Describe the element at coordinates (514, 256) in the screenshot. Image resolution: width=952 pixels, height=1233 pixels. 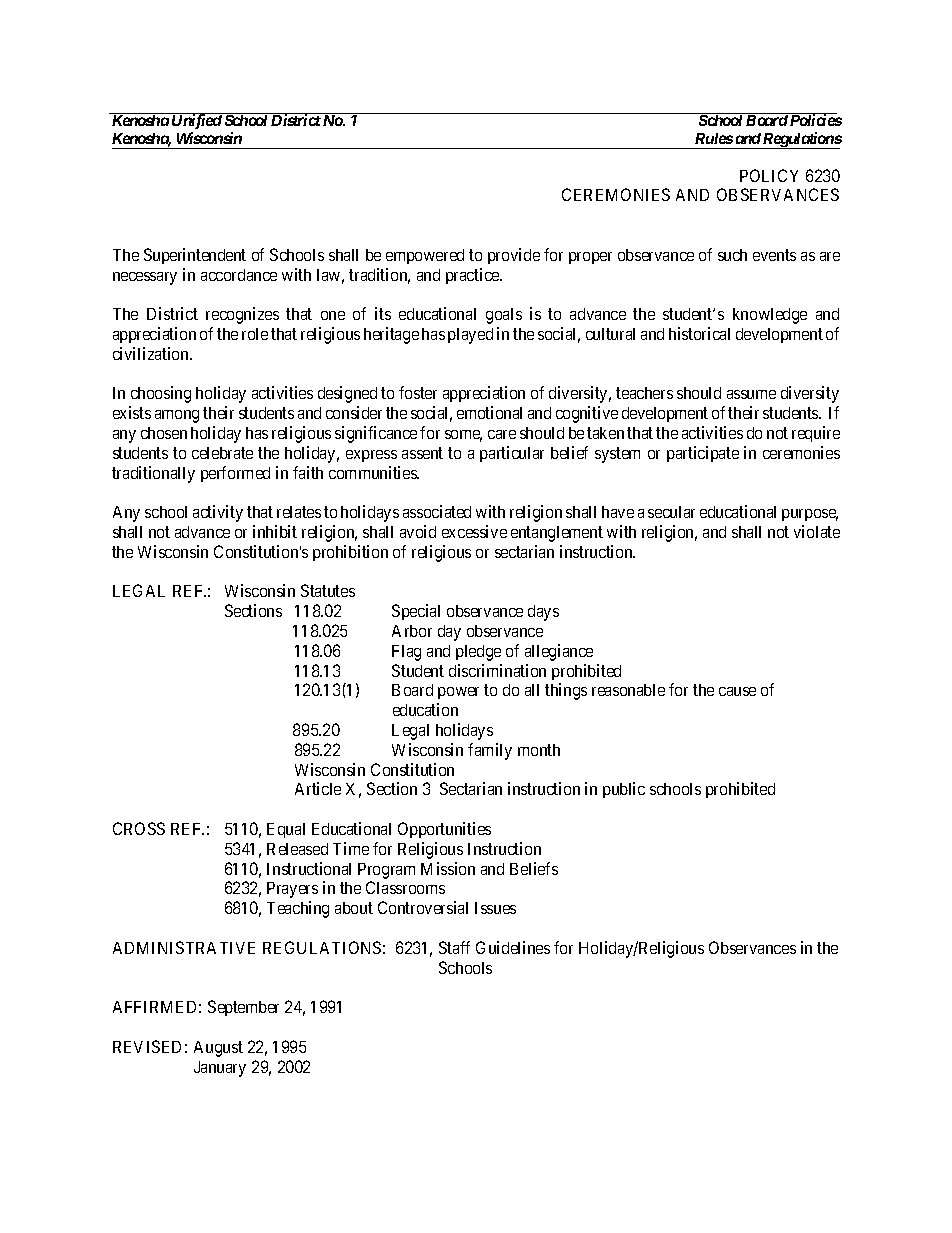
I see `provide` at that location.
